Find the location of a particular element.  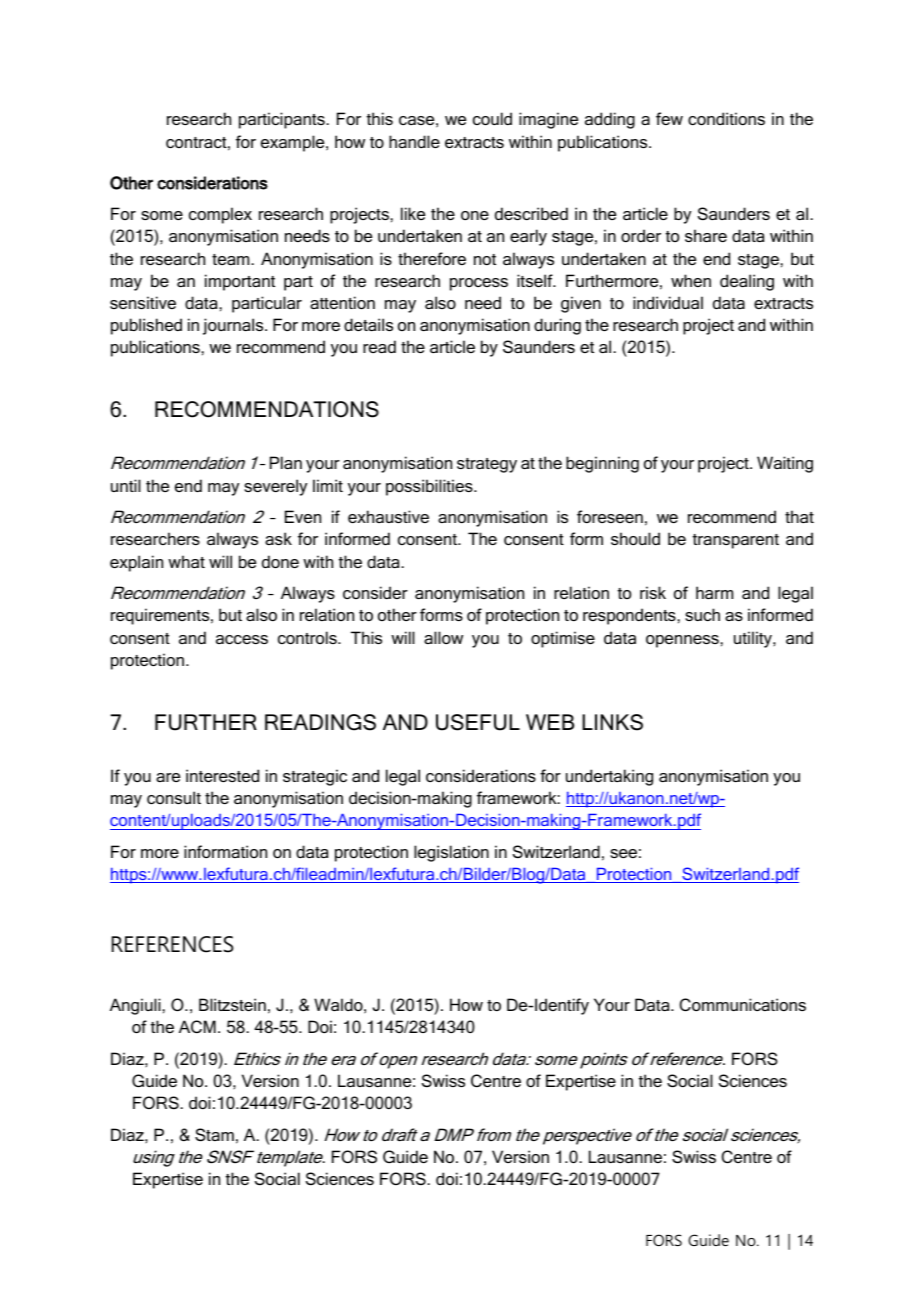

interested is located at coordinates (222, 775).
